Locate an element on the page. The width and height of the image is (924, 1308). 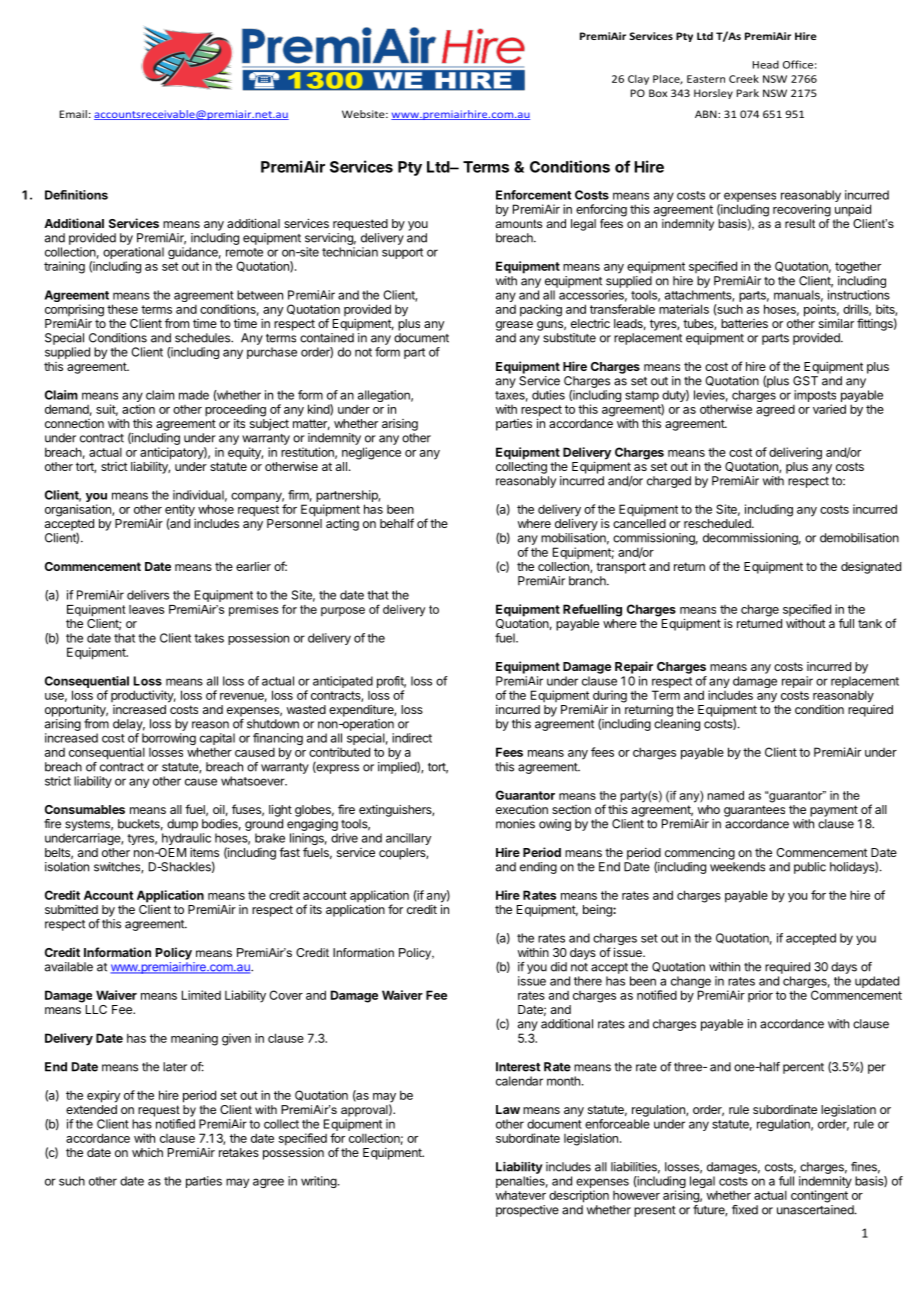
Park is located at coordinates (748, 93).
